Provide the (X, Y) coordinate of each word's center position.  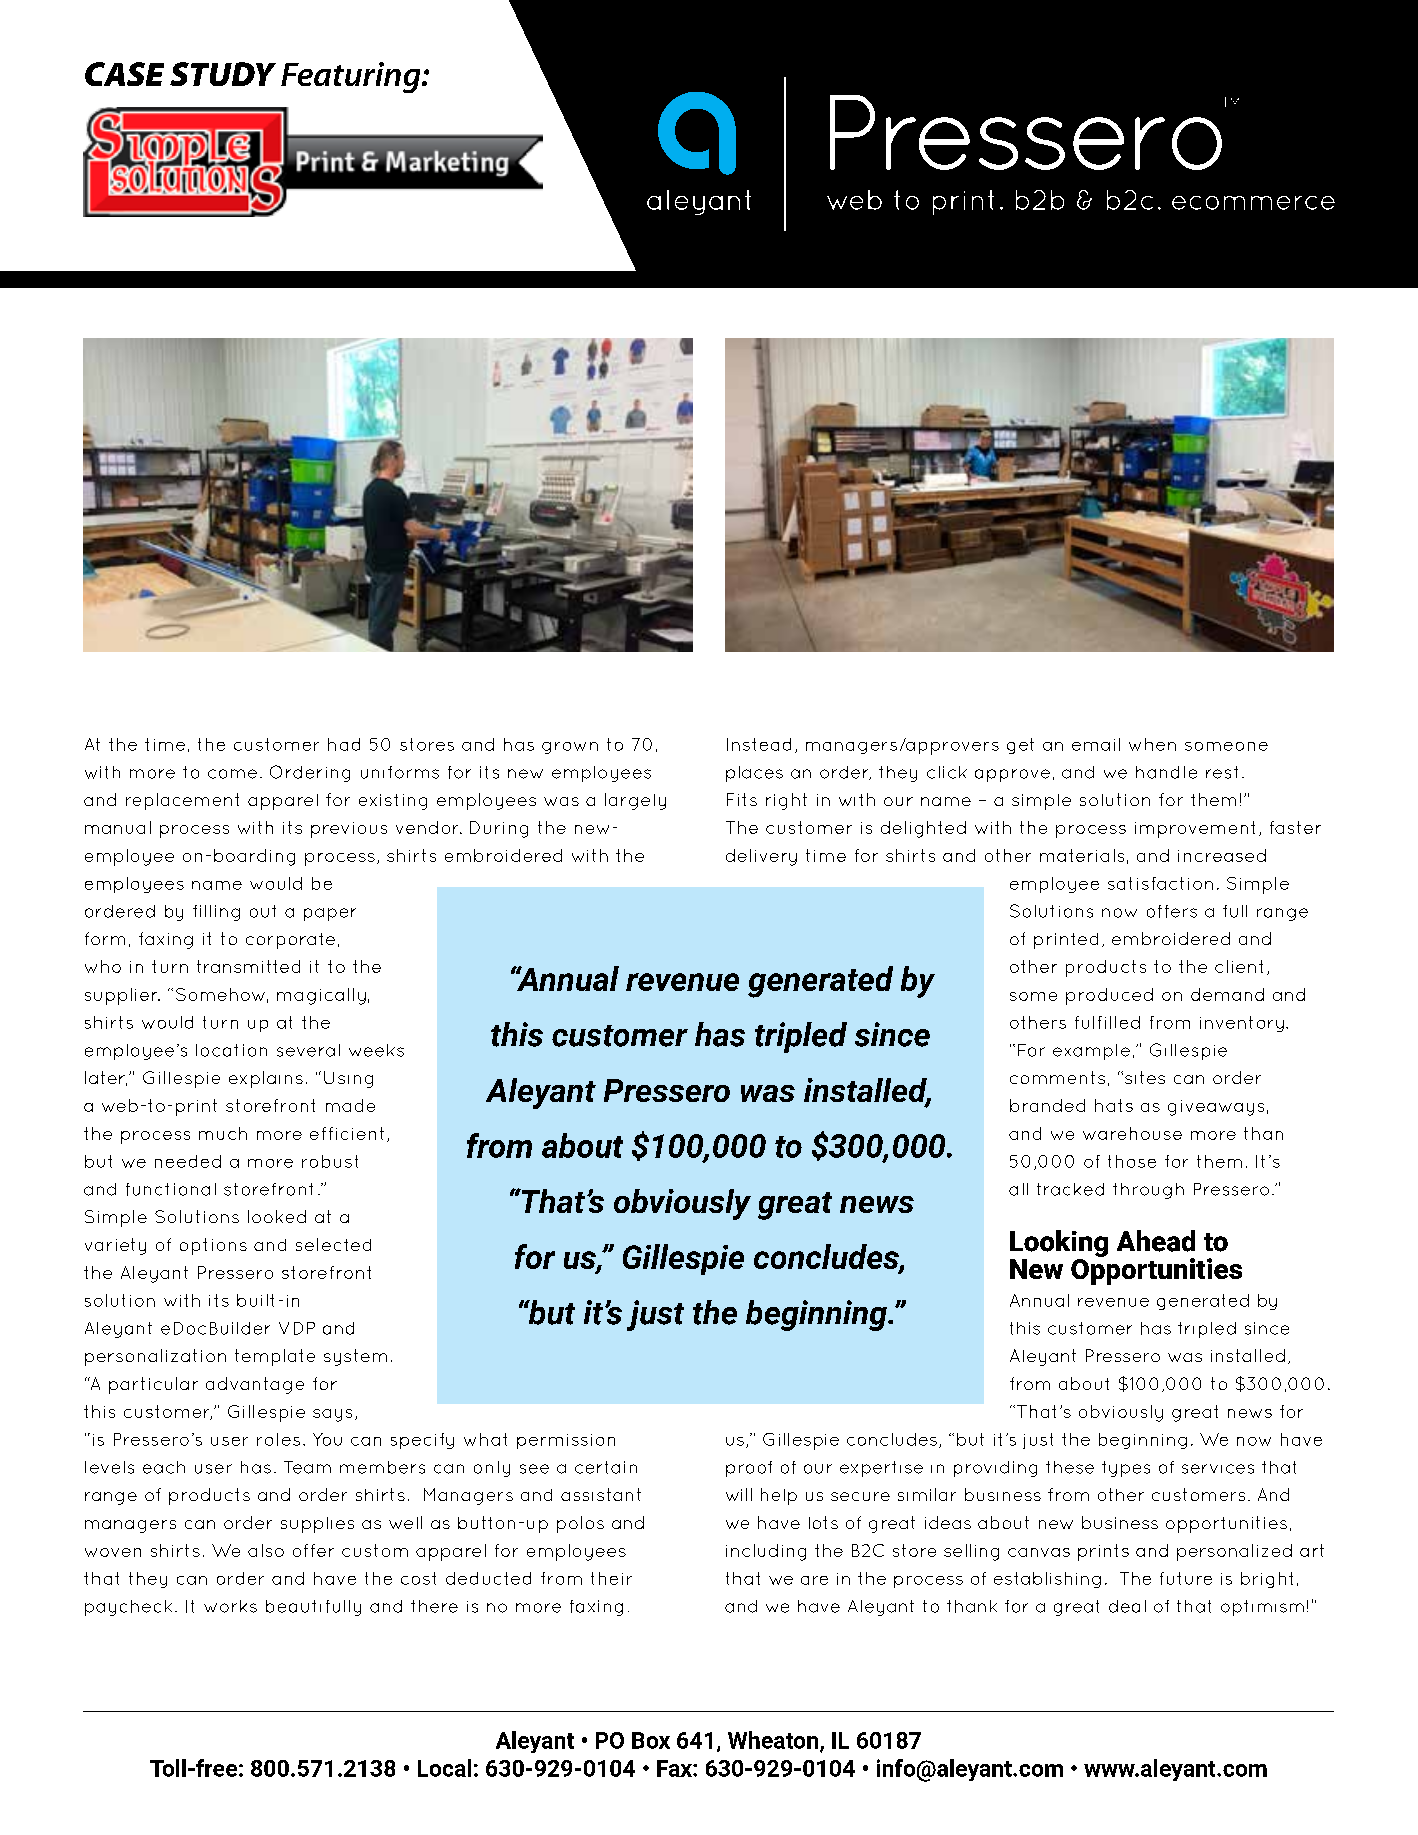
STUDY (223, 74)
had (344, 744)
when (1152, 744)
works (230, 1606)
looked (277, 1216)
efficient (347, 1133)
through (1148, 1191)
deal (1127, 1606)
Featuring (352, 77)
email (1096, 744)
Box (651, 1740)
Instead (759, 744)
